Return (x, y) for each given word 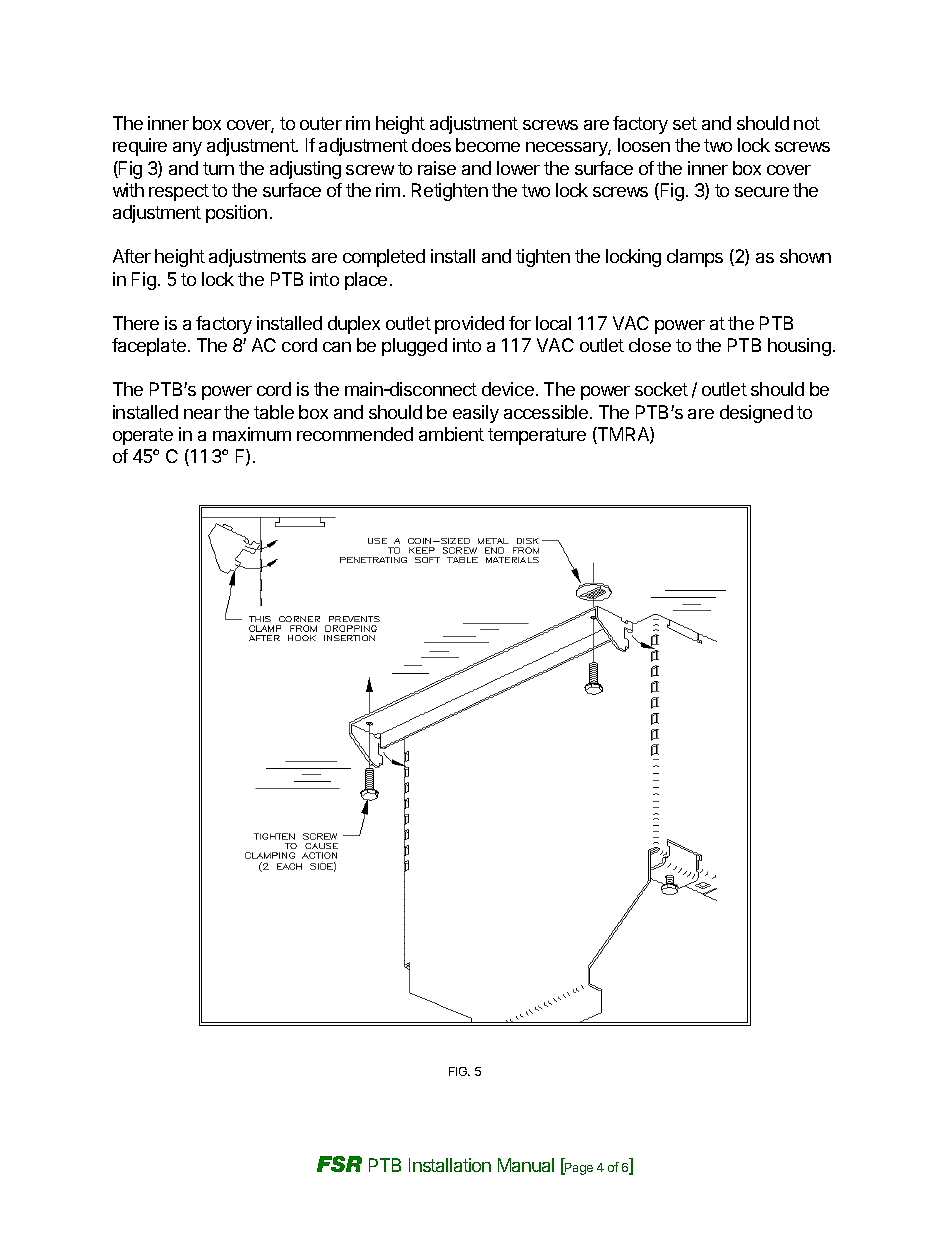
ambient (451, 434)
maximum (252, 434)
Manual (526, 1165)
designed (756, 414)
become (488, 145)
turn (218, 168)
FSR (339, 1164)
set (685, 123)
